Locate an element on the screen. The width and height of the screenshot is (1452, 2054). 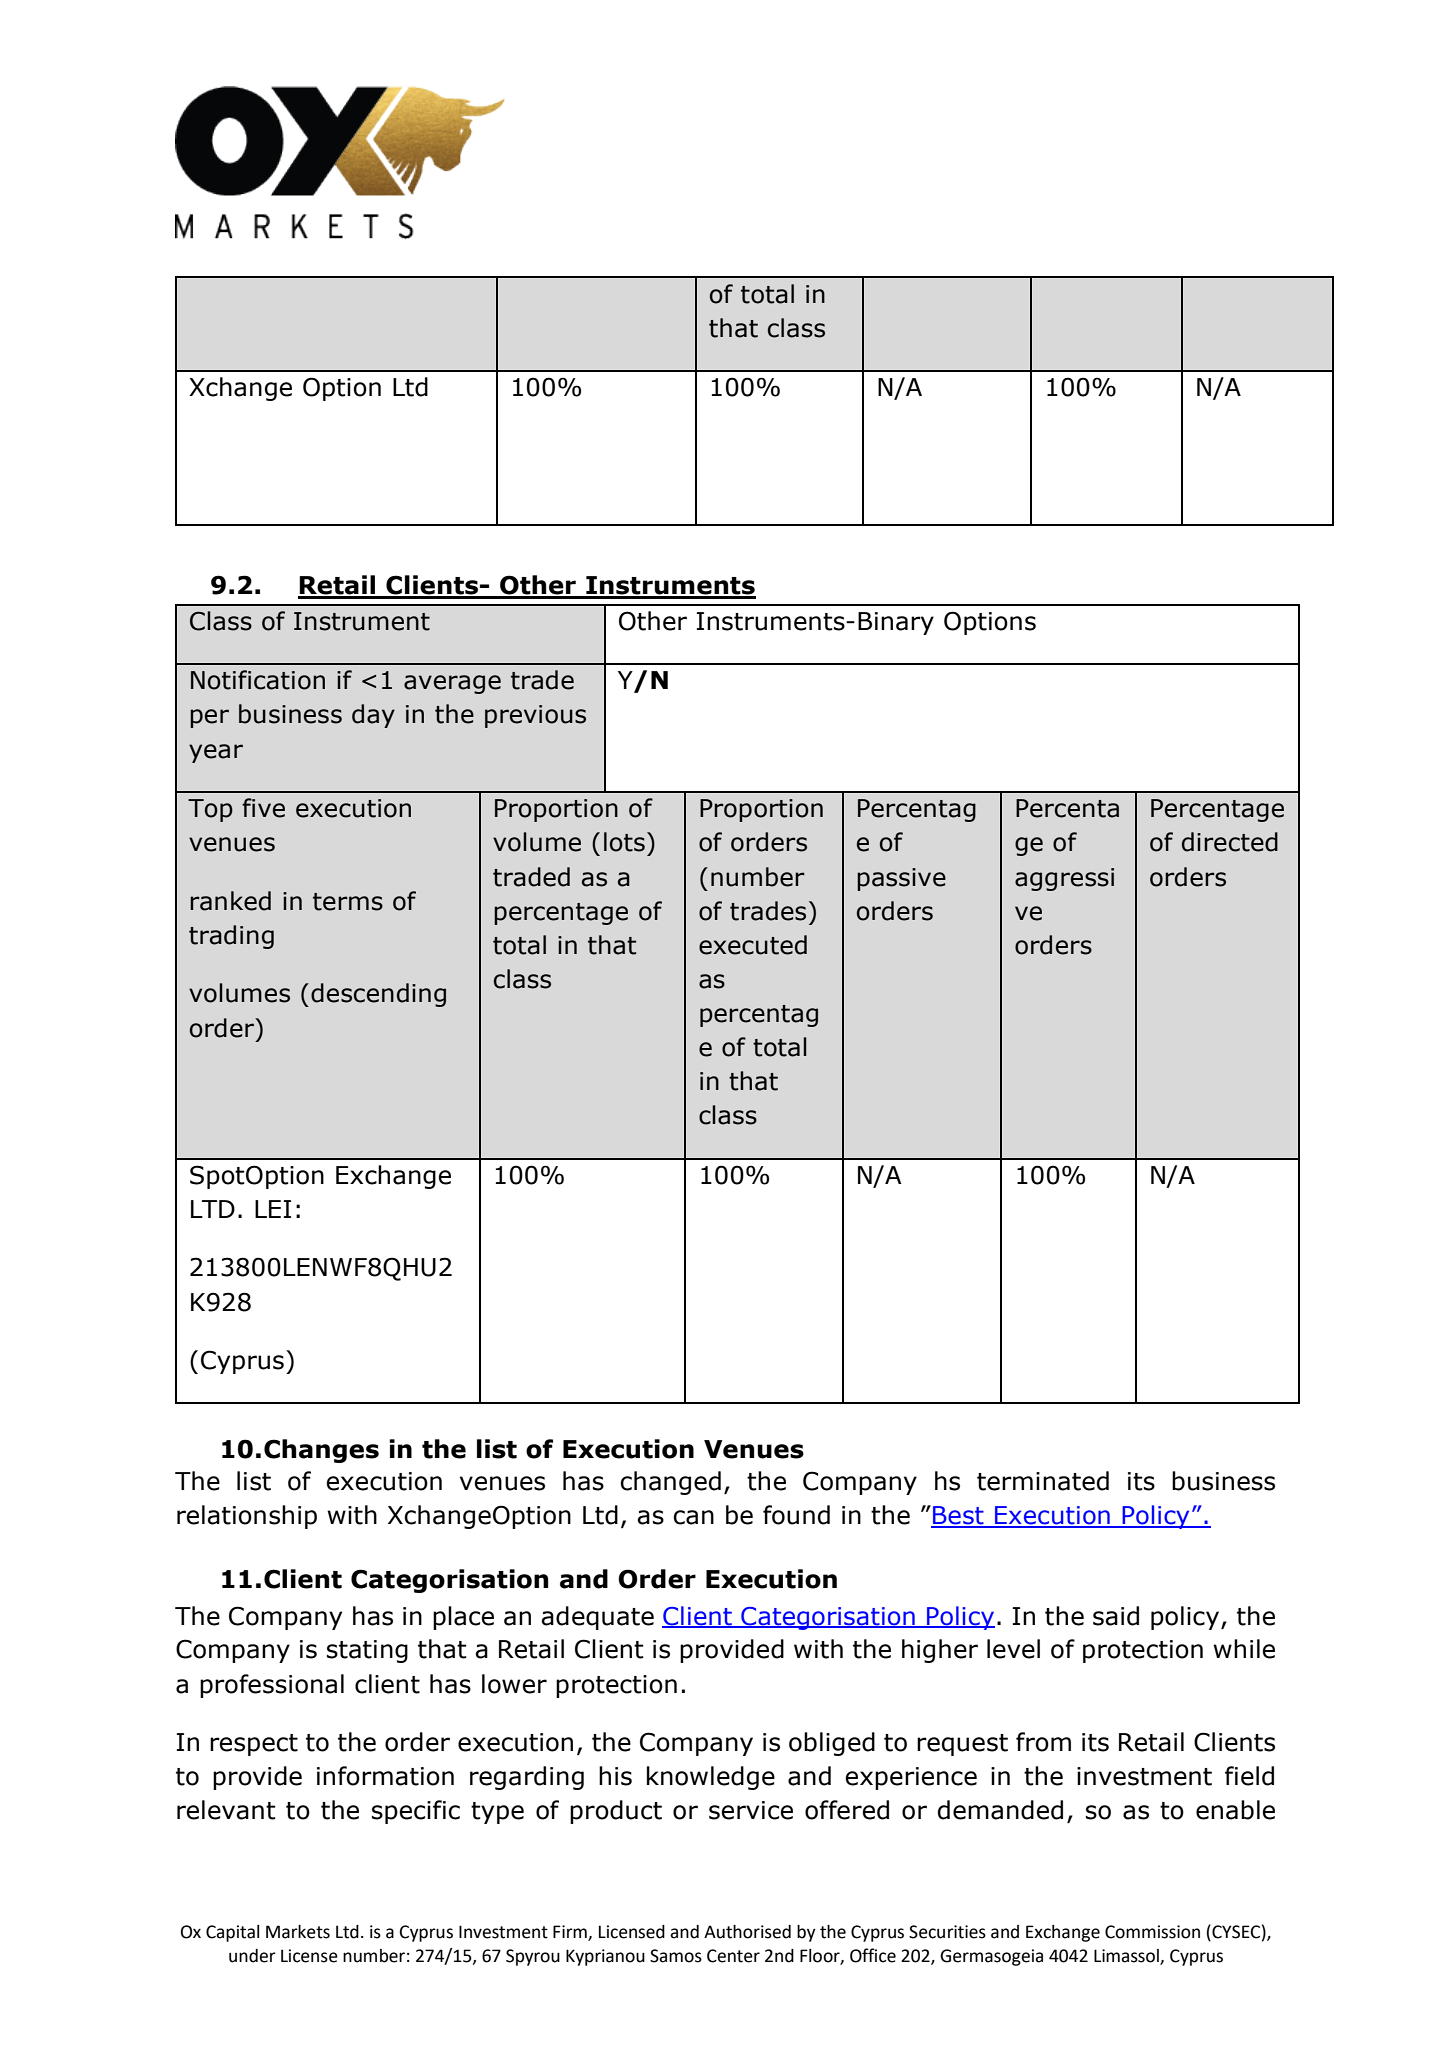
passive is located at coordinates (901, 879).
